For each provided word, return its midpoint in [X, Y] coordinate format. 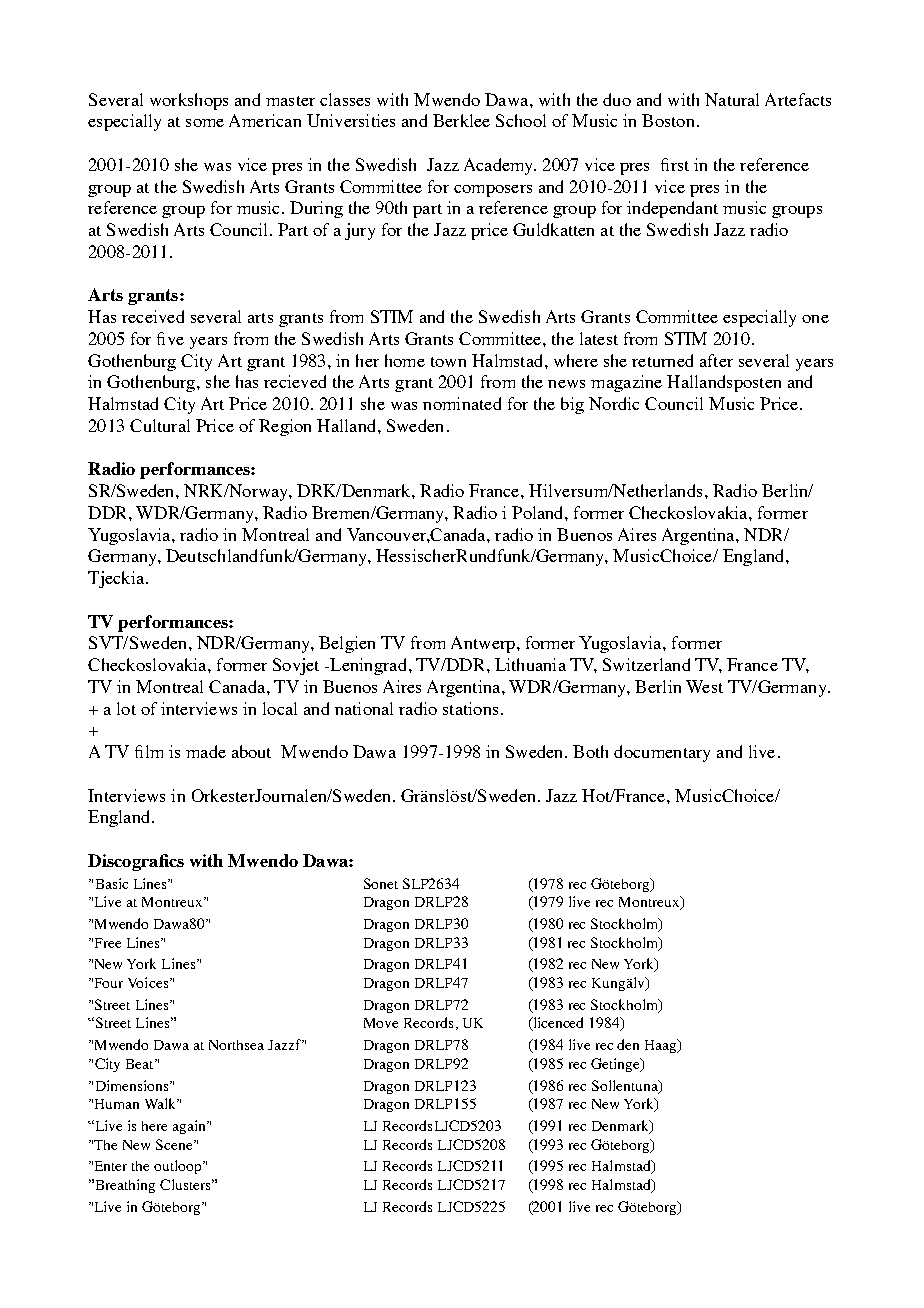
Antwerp [483, 644]
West [704, 686]
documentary [662, 753]
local [280, 708]
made [206, 751]
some [205, 123]
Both [590, 751]
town [448, 362]
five [170, 338]
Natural [732, 99]
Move [381, 1023]
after [716, 360]
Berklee [461, 120]
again [190, 1127]
